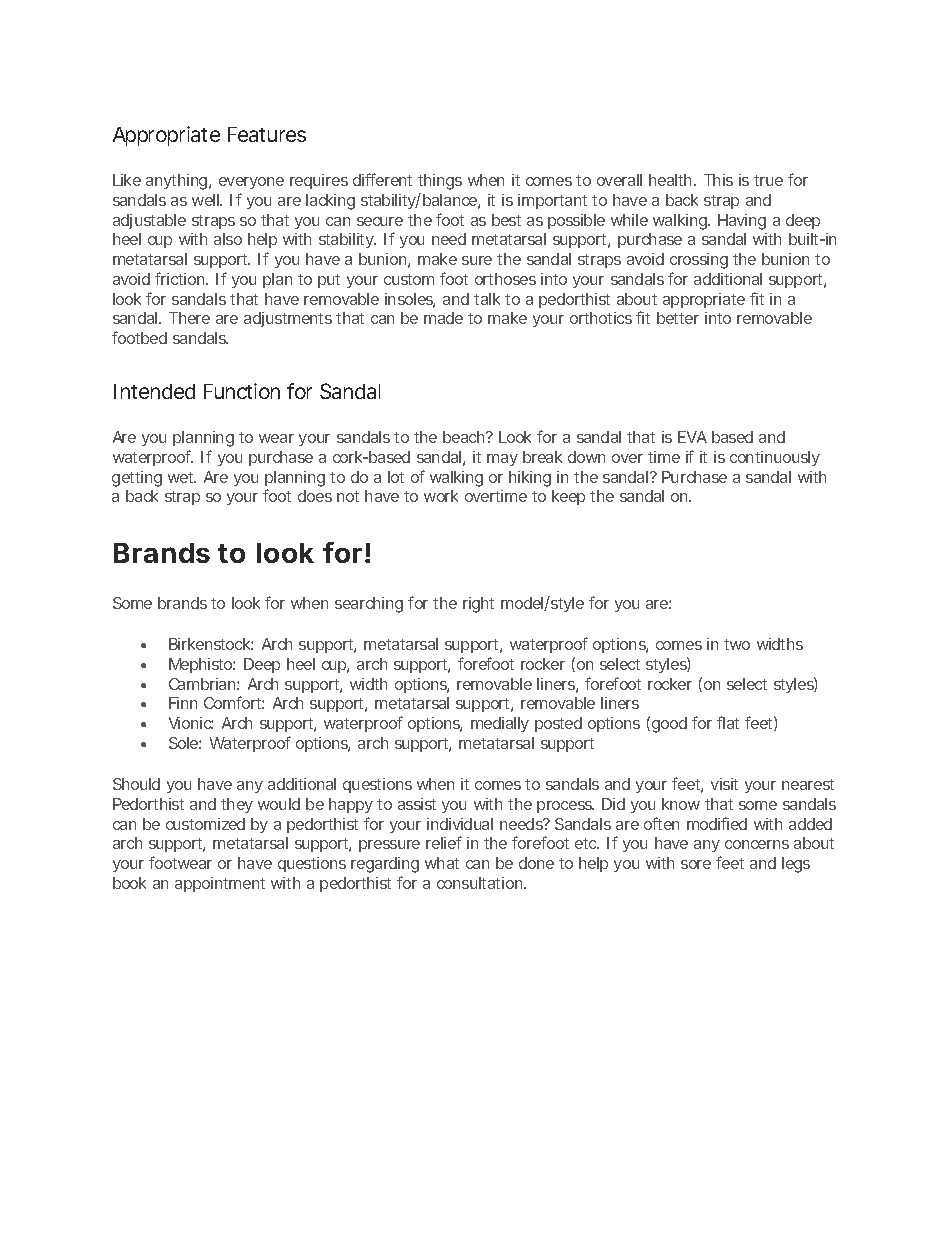  I want to click on Comfort, so click(234, 702).
